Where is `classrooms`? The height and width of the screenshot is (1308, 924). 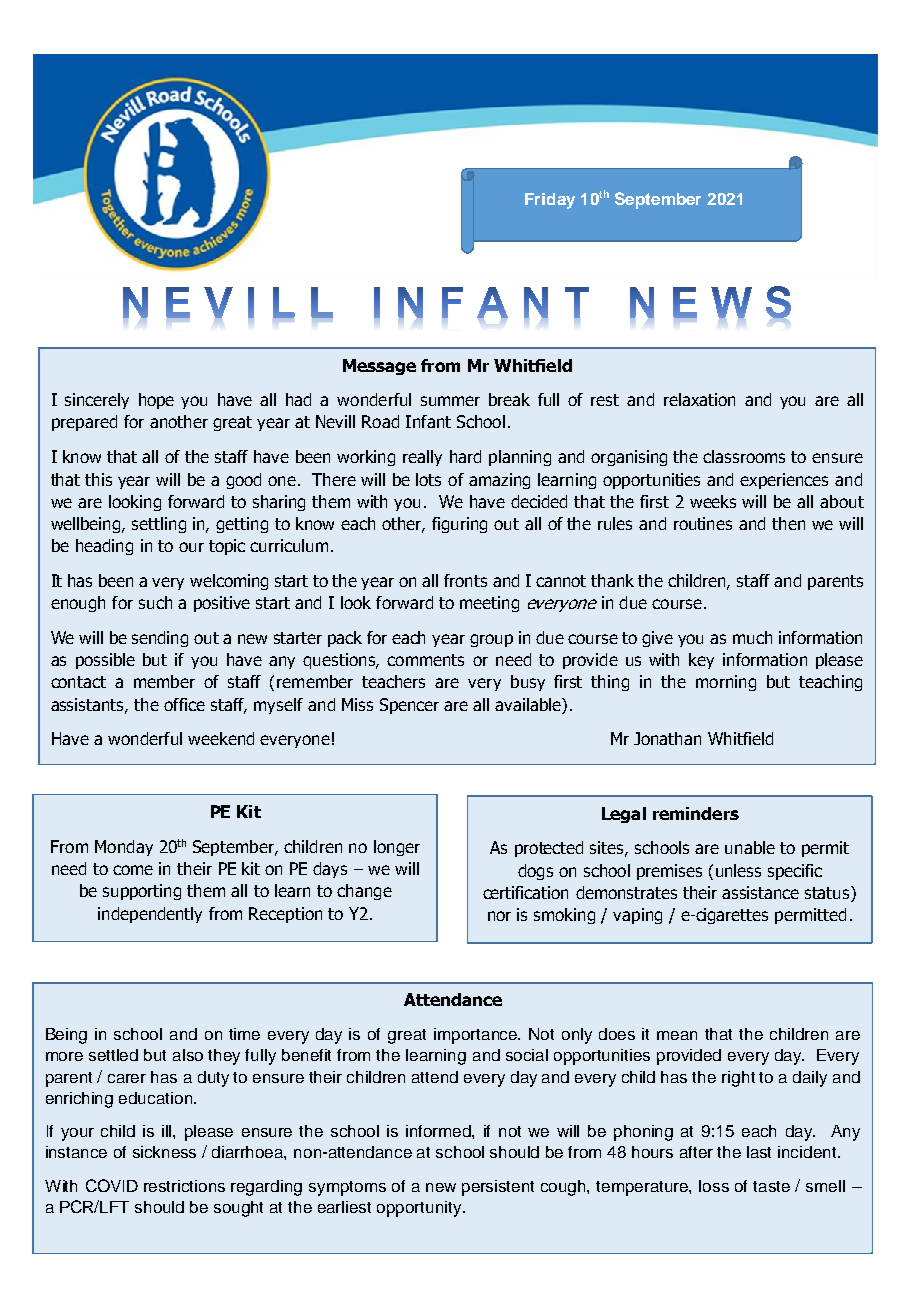
classrooms is located at coordinates (744, 456).
